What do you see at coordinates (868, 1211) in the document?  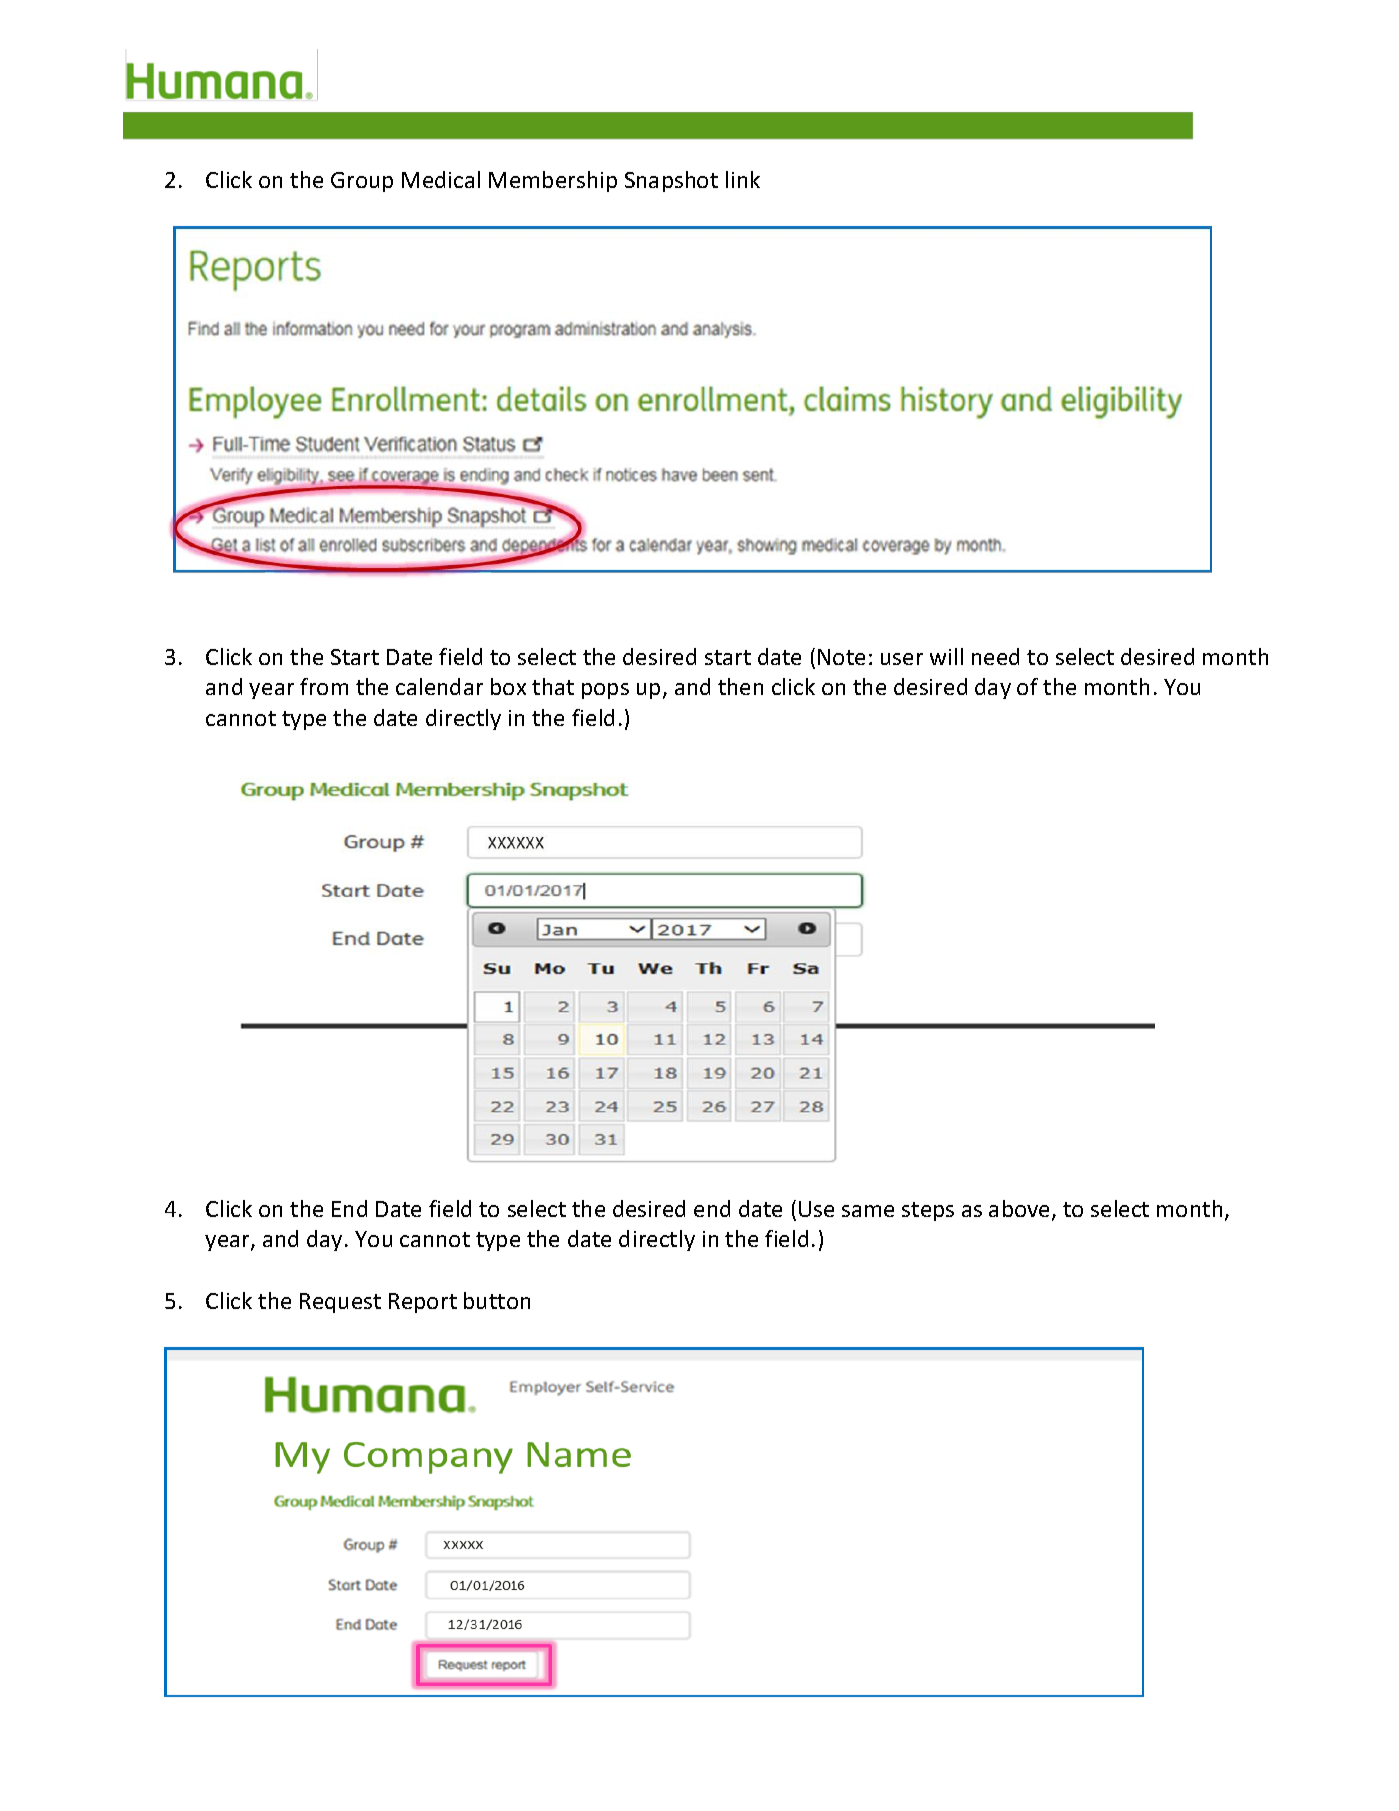 I see `same` at bounding box center [868, 1211].
